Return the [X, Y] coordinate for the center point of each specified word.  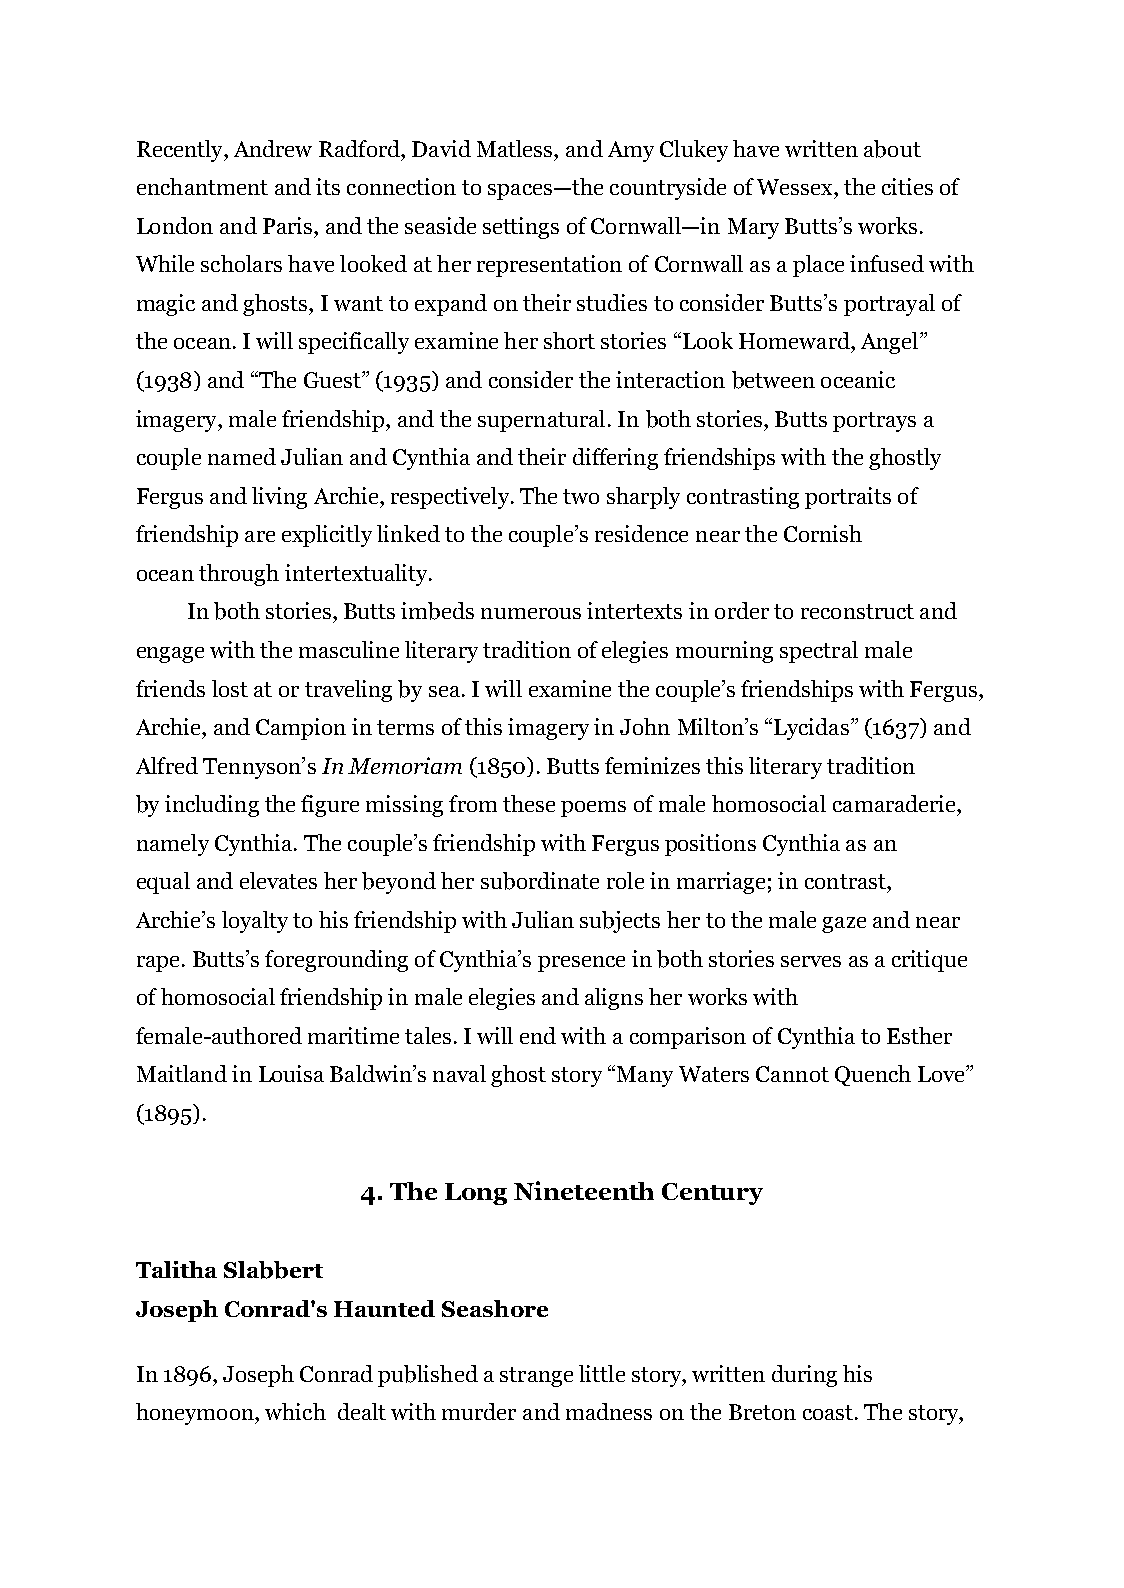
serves [811, 961]
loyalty [255, 922]
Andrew [273, 148]
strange [536, 1377]
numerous [531, 613]
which [295, 1411]
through [239, 575]
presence [581, 964]
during [804, 1376]
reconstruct [857, 611]
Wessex [796, 187]
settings [521, 228]
